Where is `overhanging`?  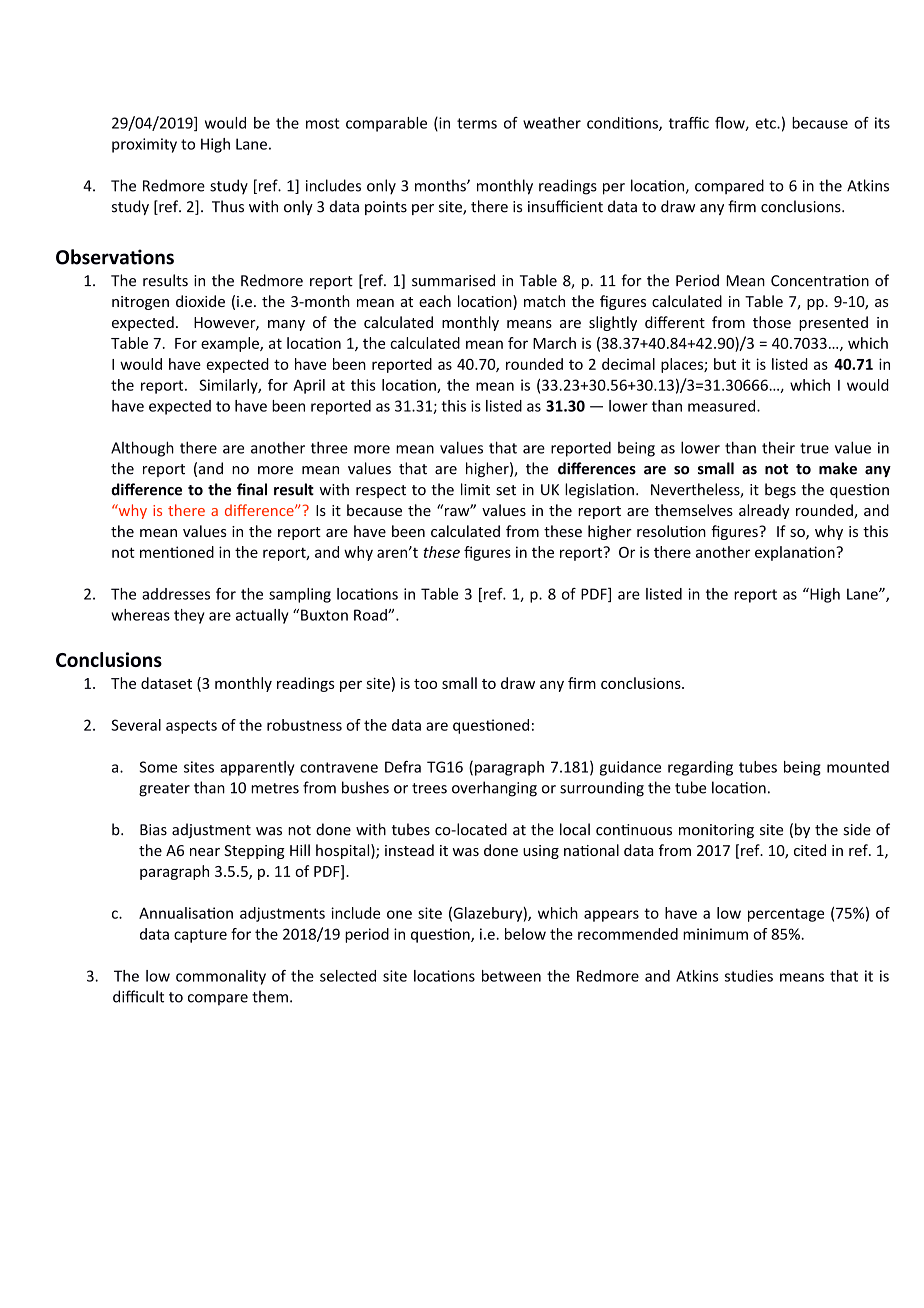 overhanging is located at coordinates (494, 789).
